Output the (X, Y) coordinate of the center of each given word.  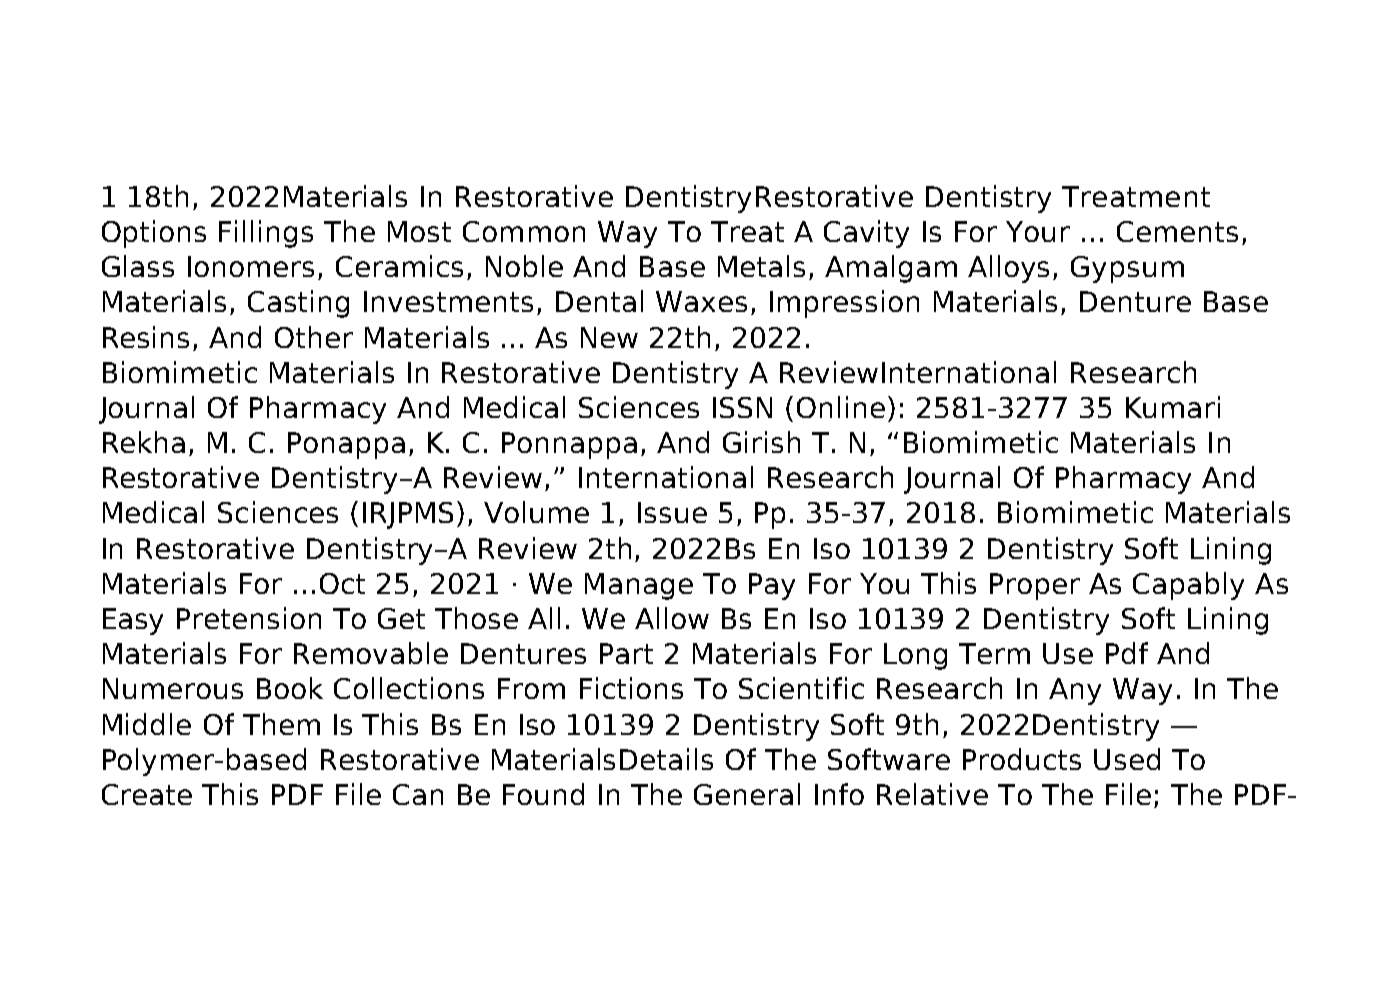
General (747, 794)
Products (1022, 759)
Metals (761, 266)
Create (147, 794)
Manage (639, 586)
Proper (1035, 586)
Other (314, 337)
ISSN (742, 407)
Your (1038, 231)
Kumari (1173, 407)
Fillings (266, 234)
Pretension (249, 618)
